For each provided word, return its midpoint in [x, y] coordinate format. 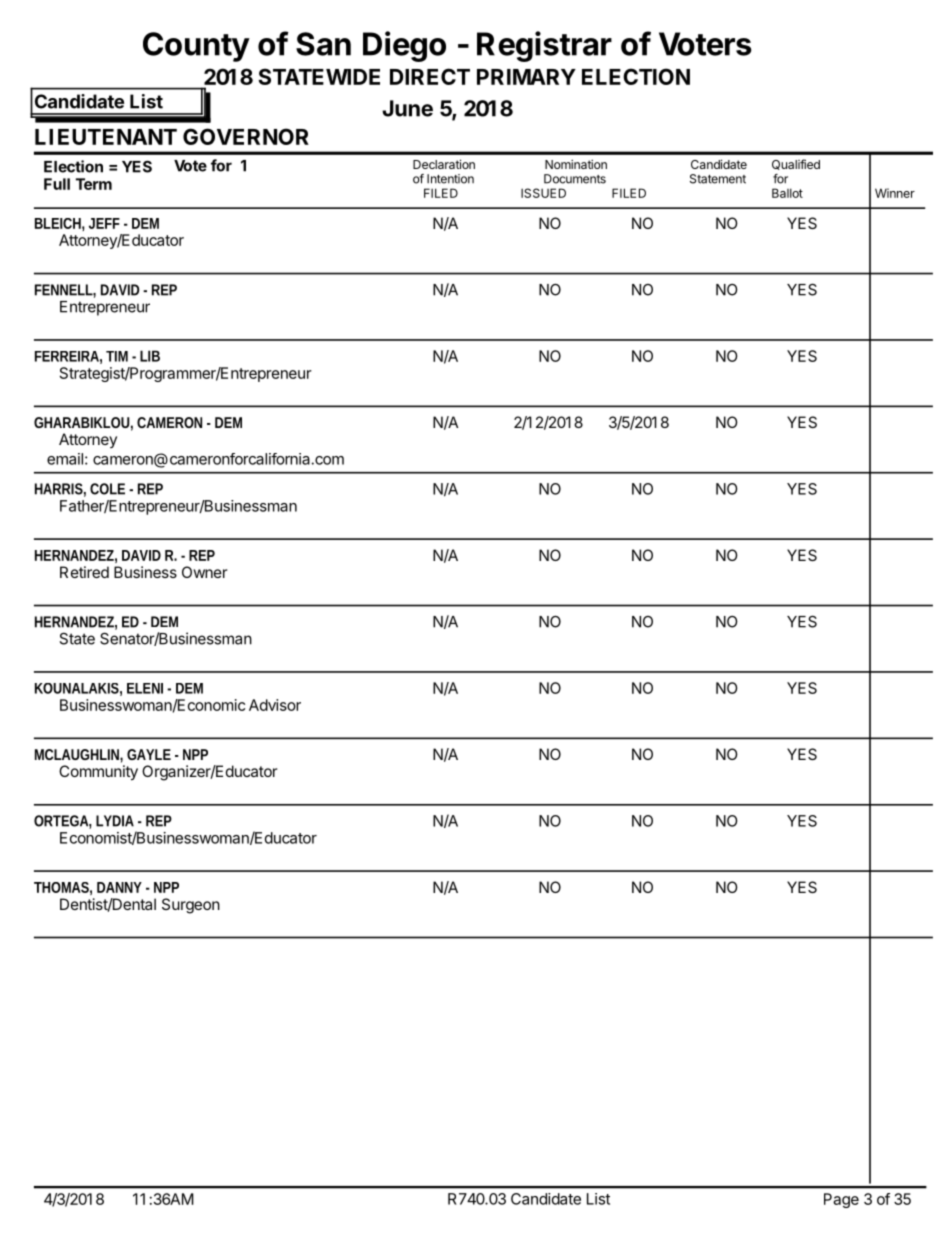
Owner [205, 572]
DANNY [119, 887]
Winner [895, 193]
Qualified [796, 164]
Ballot [787, 193]
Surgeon [191, 906]
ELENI [145, 688]
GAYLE [149, 754]
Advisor [275, 705]
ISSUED [543, 193]
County [196, 47]
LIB [150, 356]
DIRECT [430, 76]
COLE [107, 489]
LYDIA [115, 821]
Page [841, 1200]
